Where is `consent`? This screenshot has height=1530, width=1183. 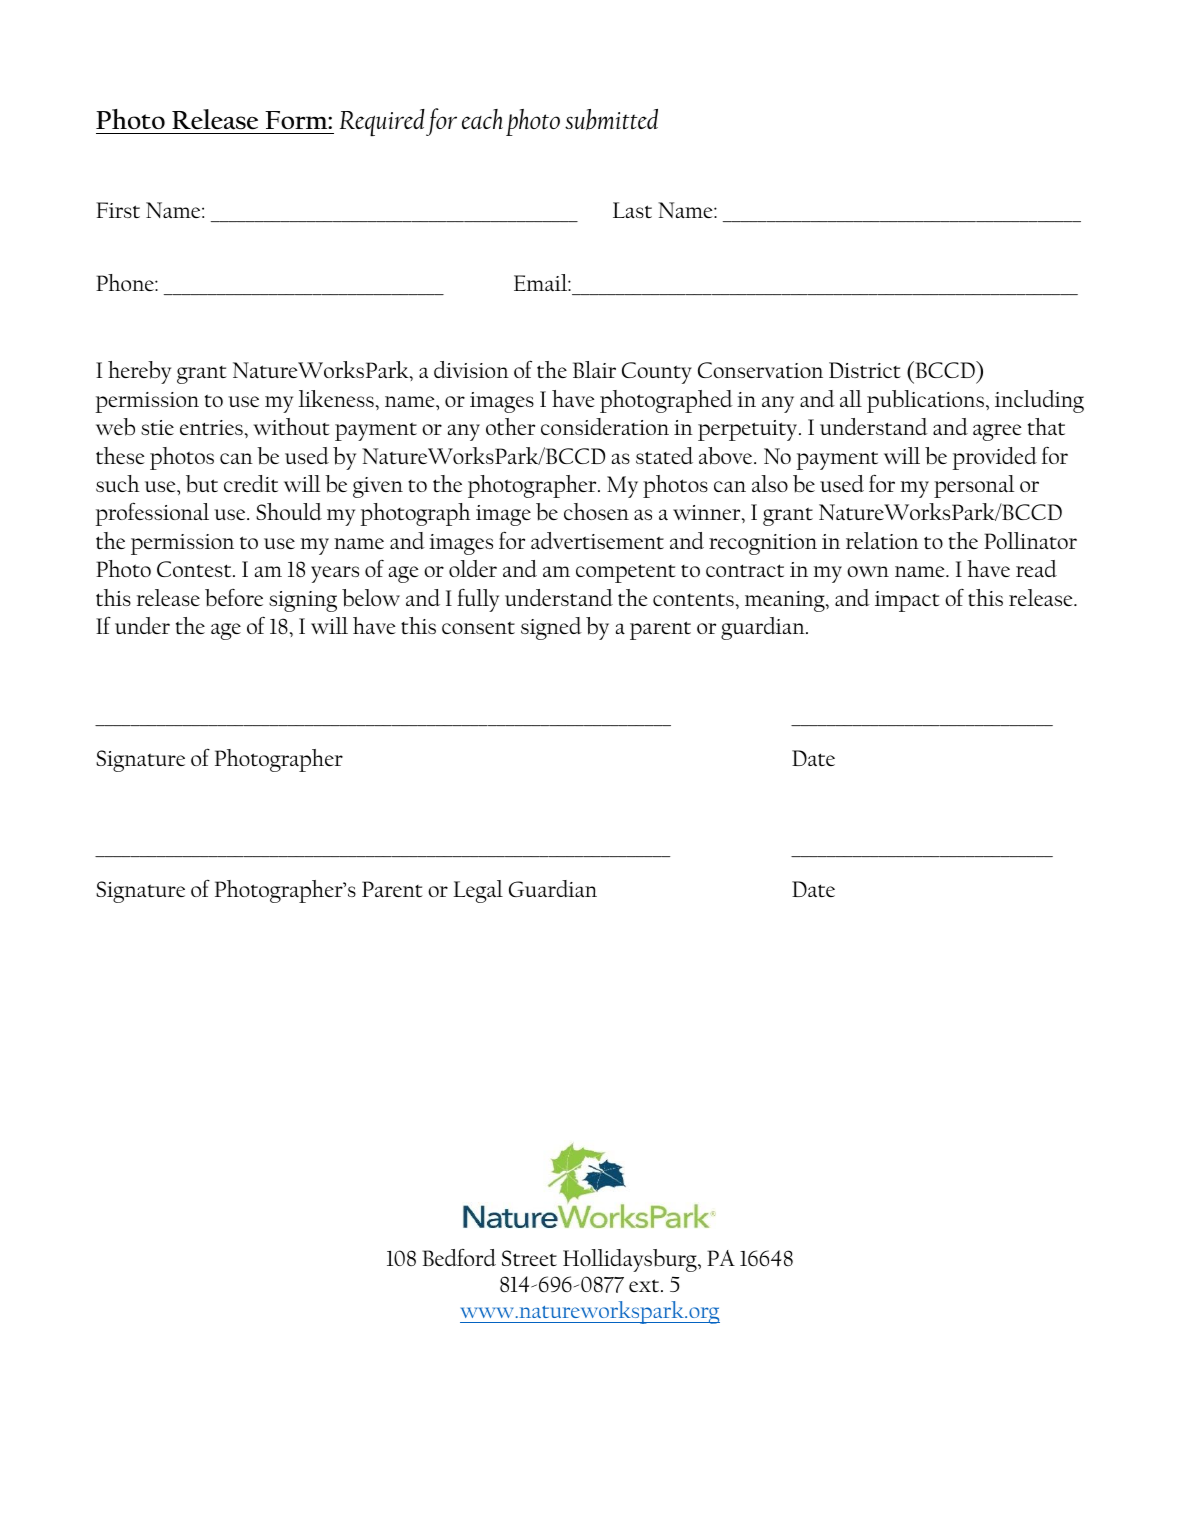
consent is located at coordinates (478, 627).
